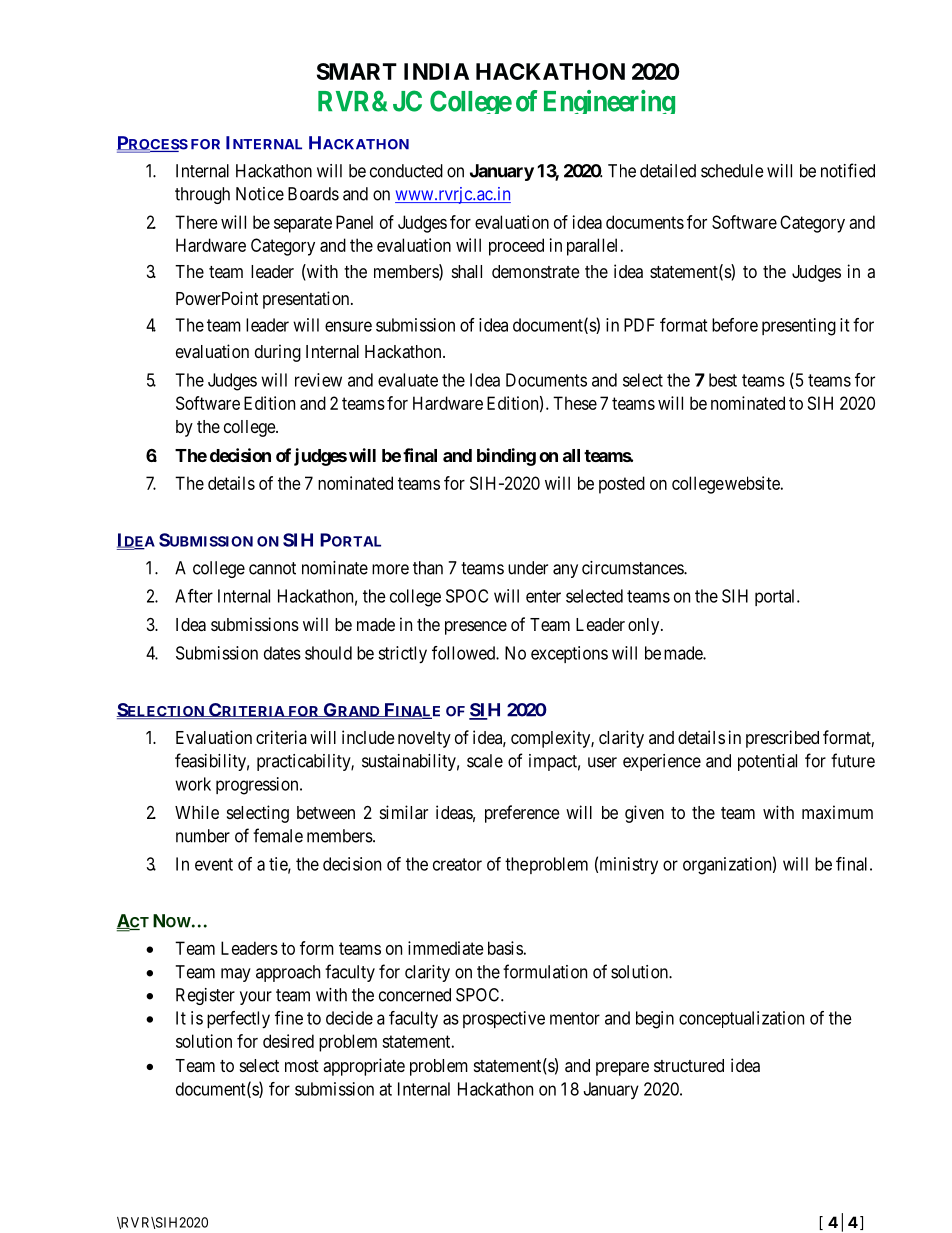 The image size is (952, 1233). What do you see at coordinates (288, 1041) in the image?
I see `desired` at bounding box center [288, 1041].
